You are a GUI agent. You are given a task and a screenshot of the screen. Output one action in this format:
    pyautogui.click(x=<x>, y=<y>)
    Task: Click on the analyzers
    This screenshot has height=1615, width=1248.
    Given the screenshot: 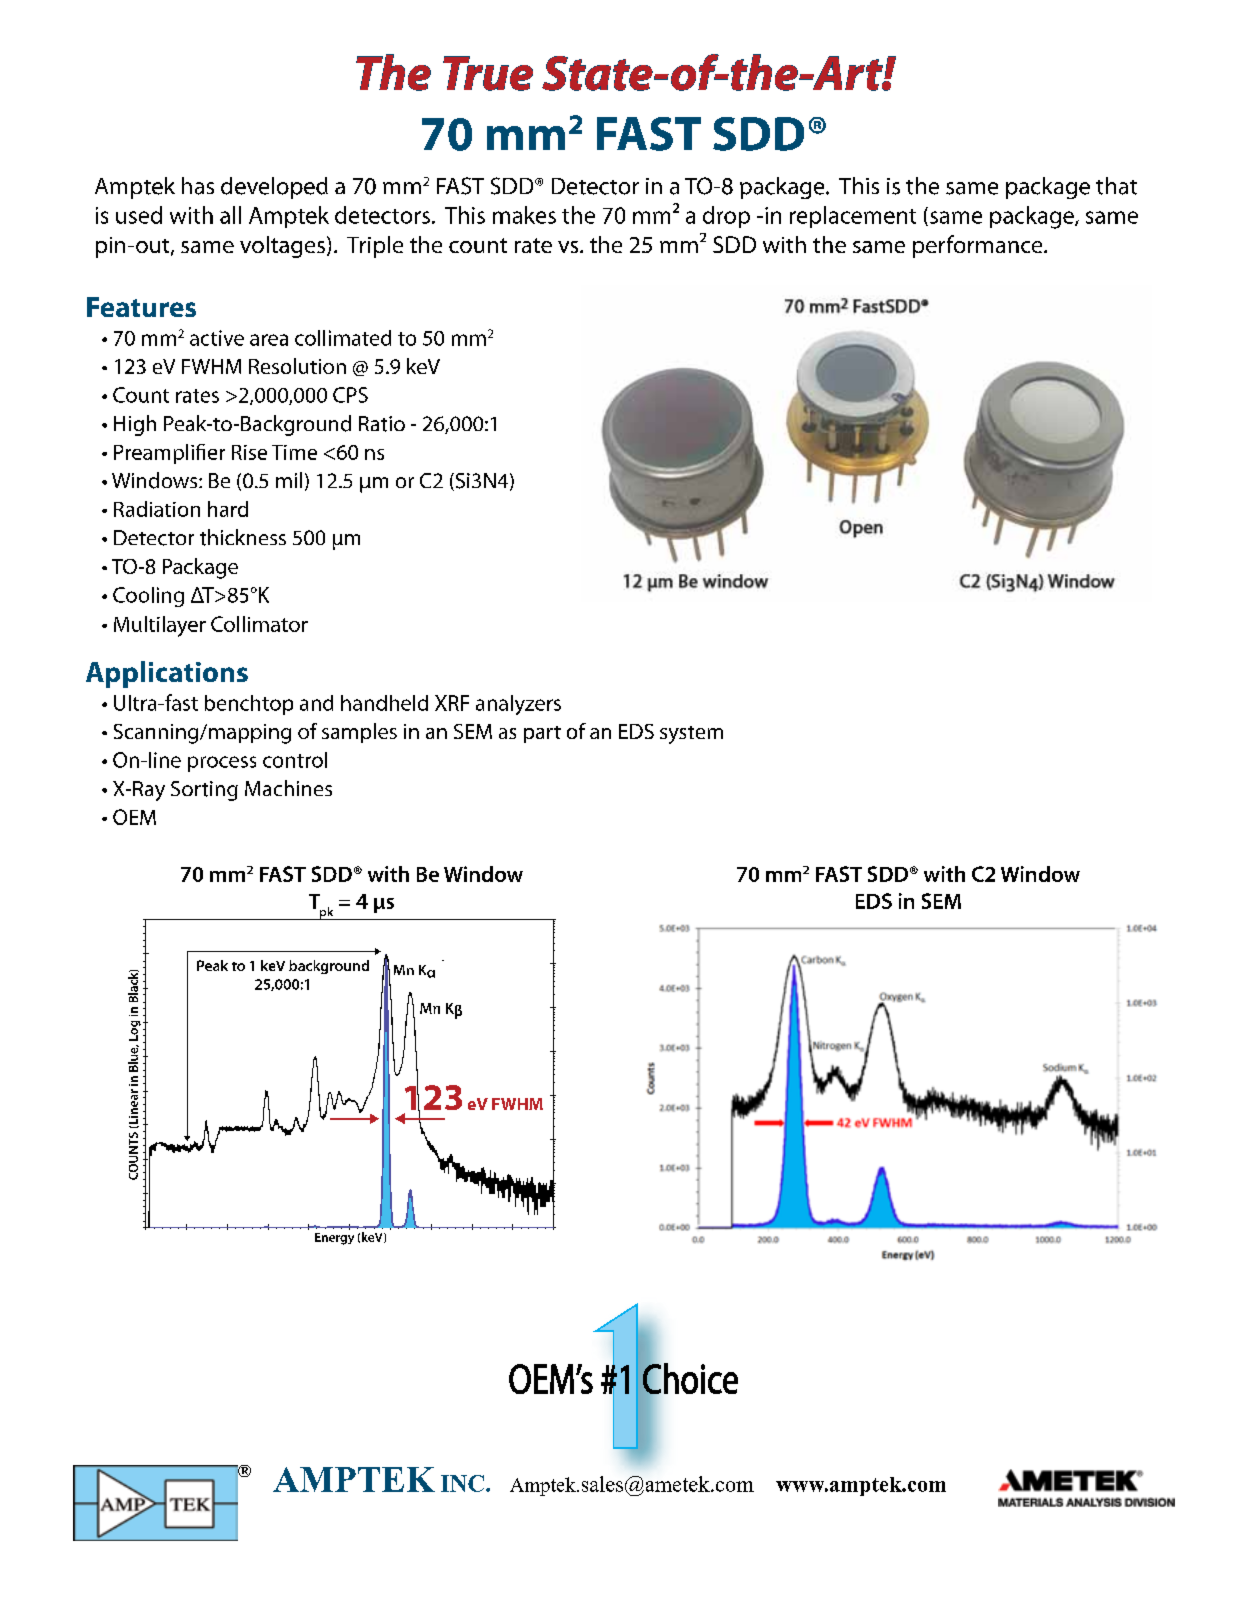 What is the action you would take?
    pyautogui.click(x=518, y=705)
